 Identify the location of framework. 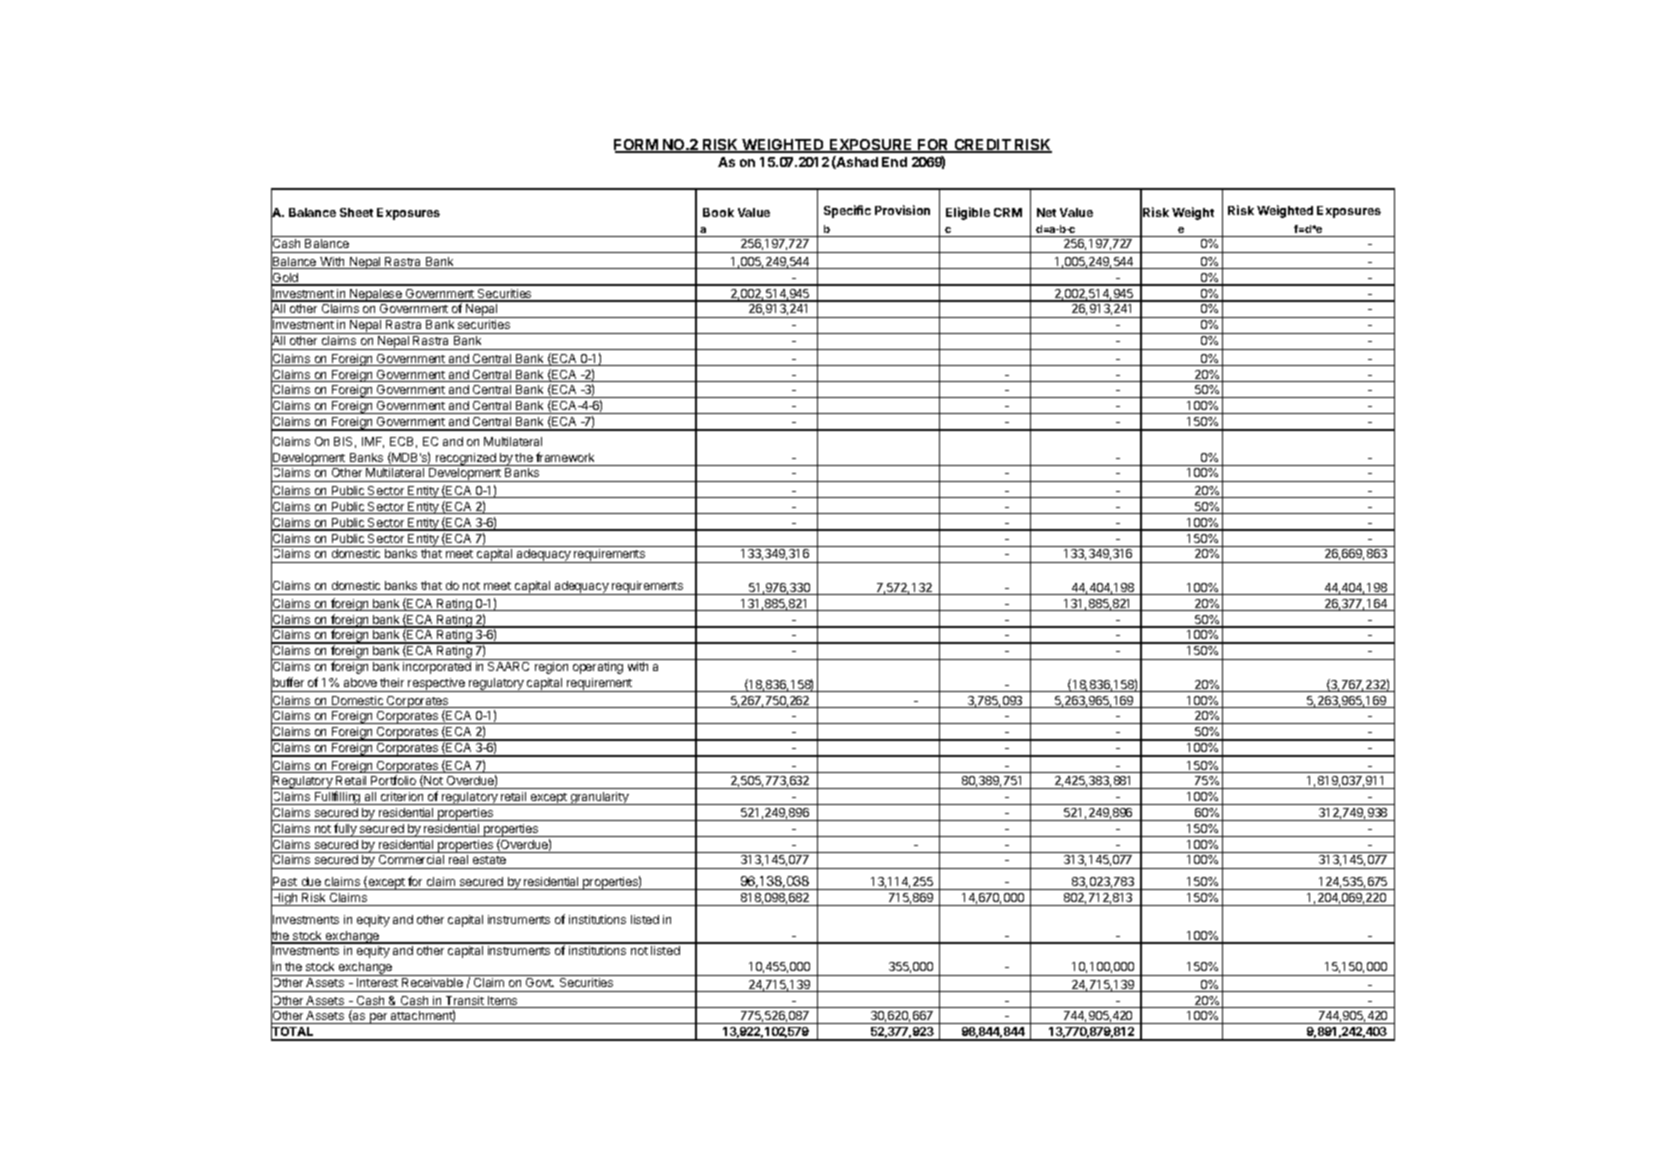
(565, 457).
